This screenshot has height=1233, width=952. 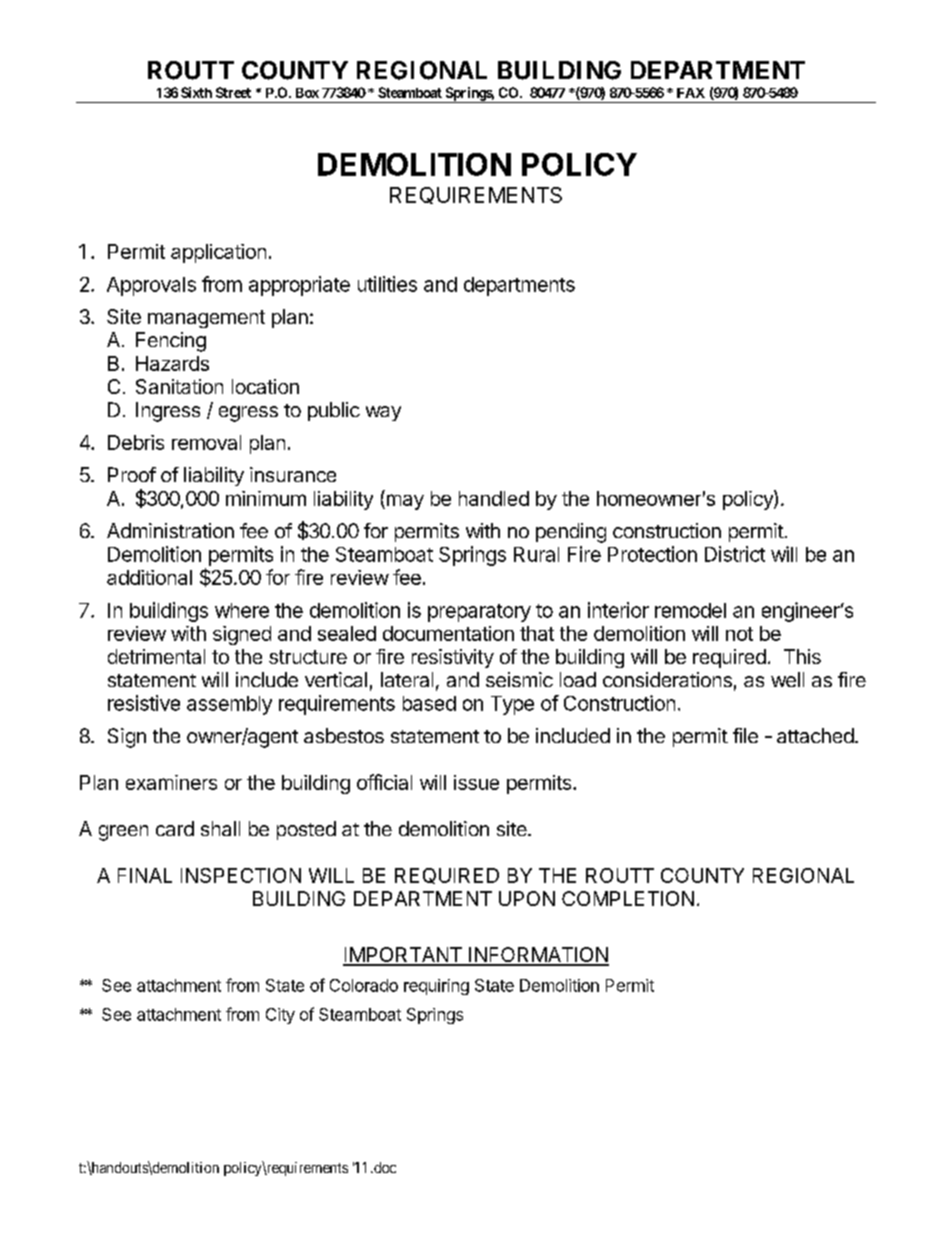 I want to click on Administration, so click(x=170, y=530).
